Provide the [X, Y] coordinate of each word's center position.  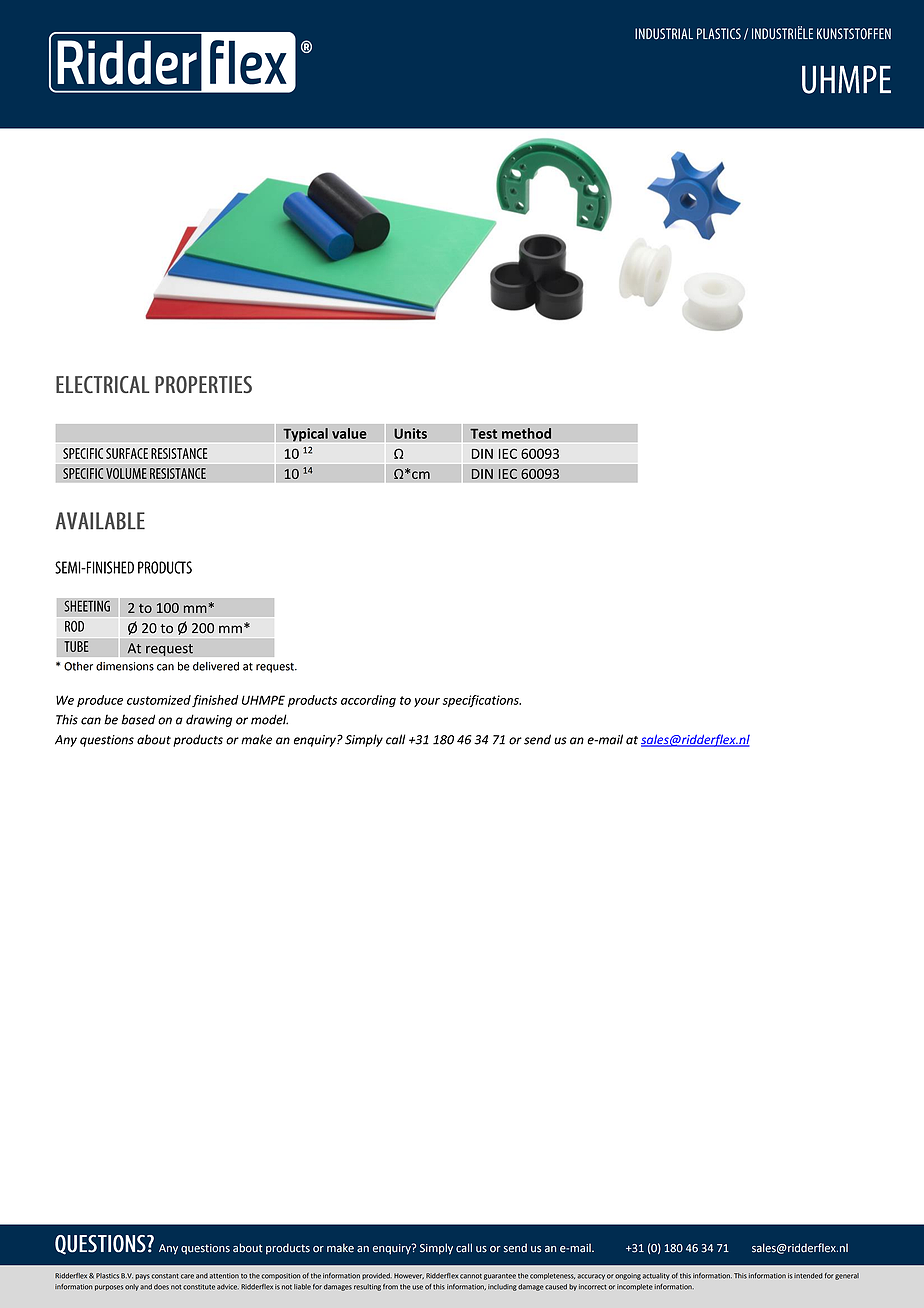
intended [808, 1276]
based [138, 719]
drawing [209, 720]
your [427, 702]
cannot [471, 1276]
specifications [482, 701]
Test [483, 434]
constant [165, 1276]
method [526, 433]
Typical [305, 435]
